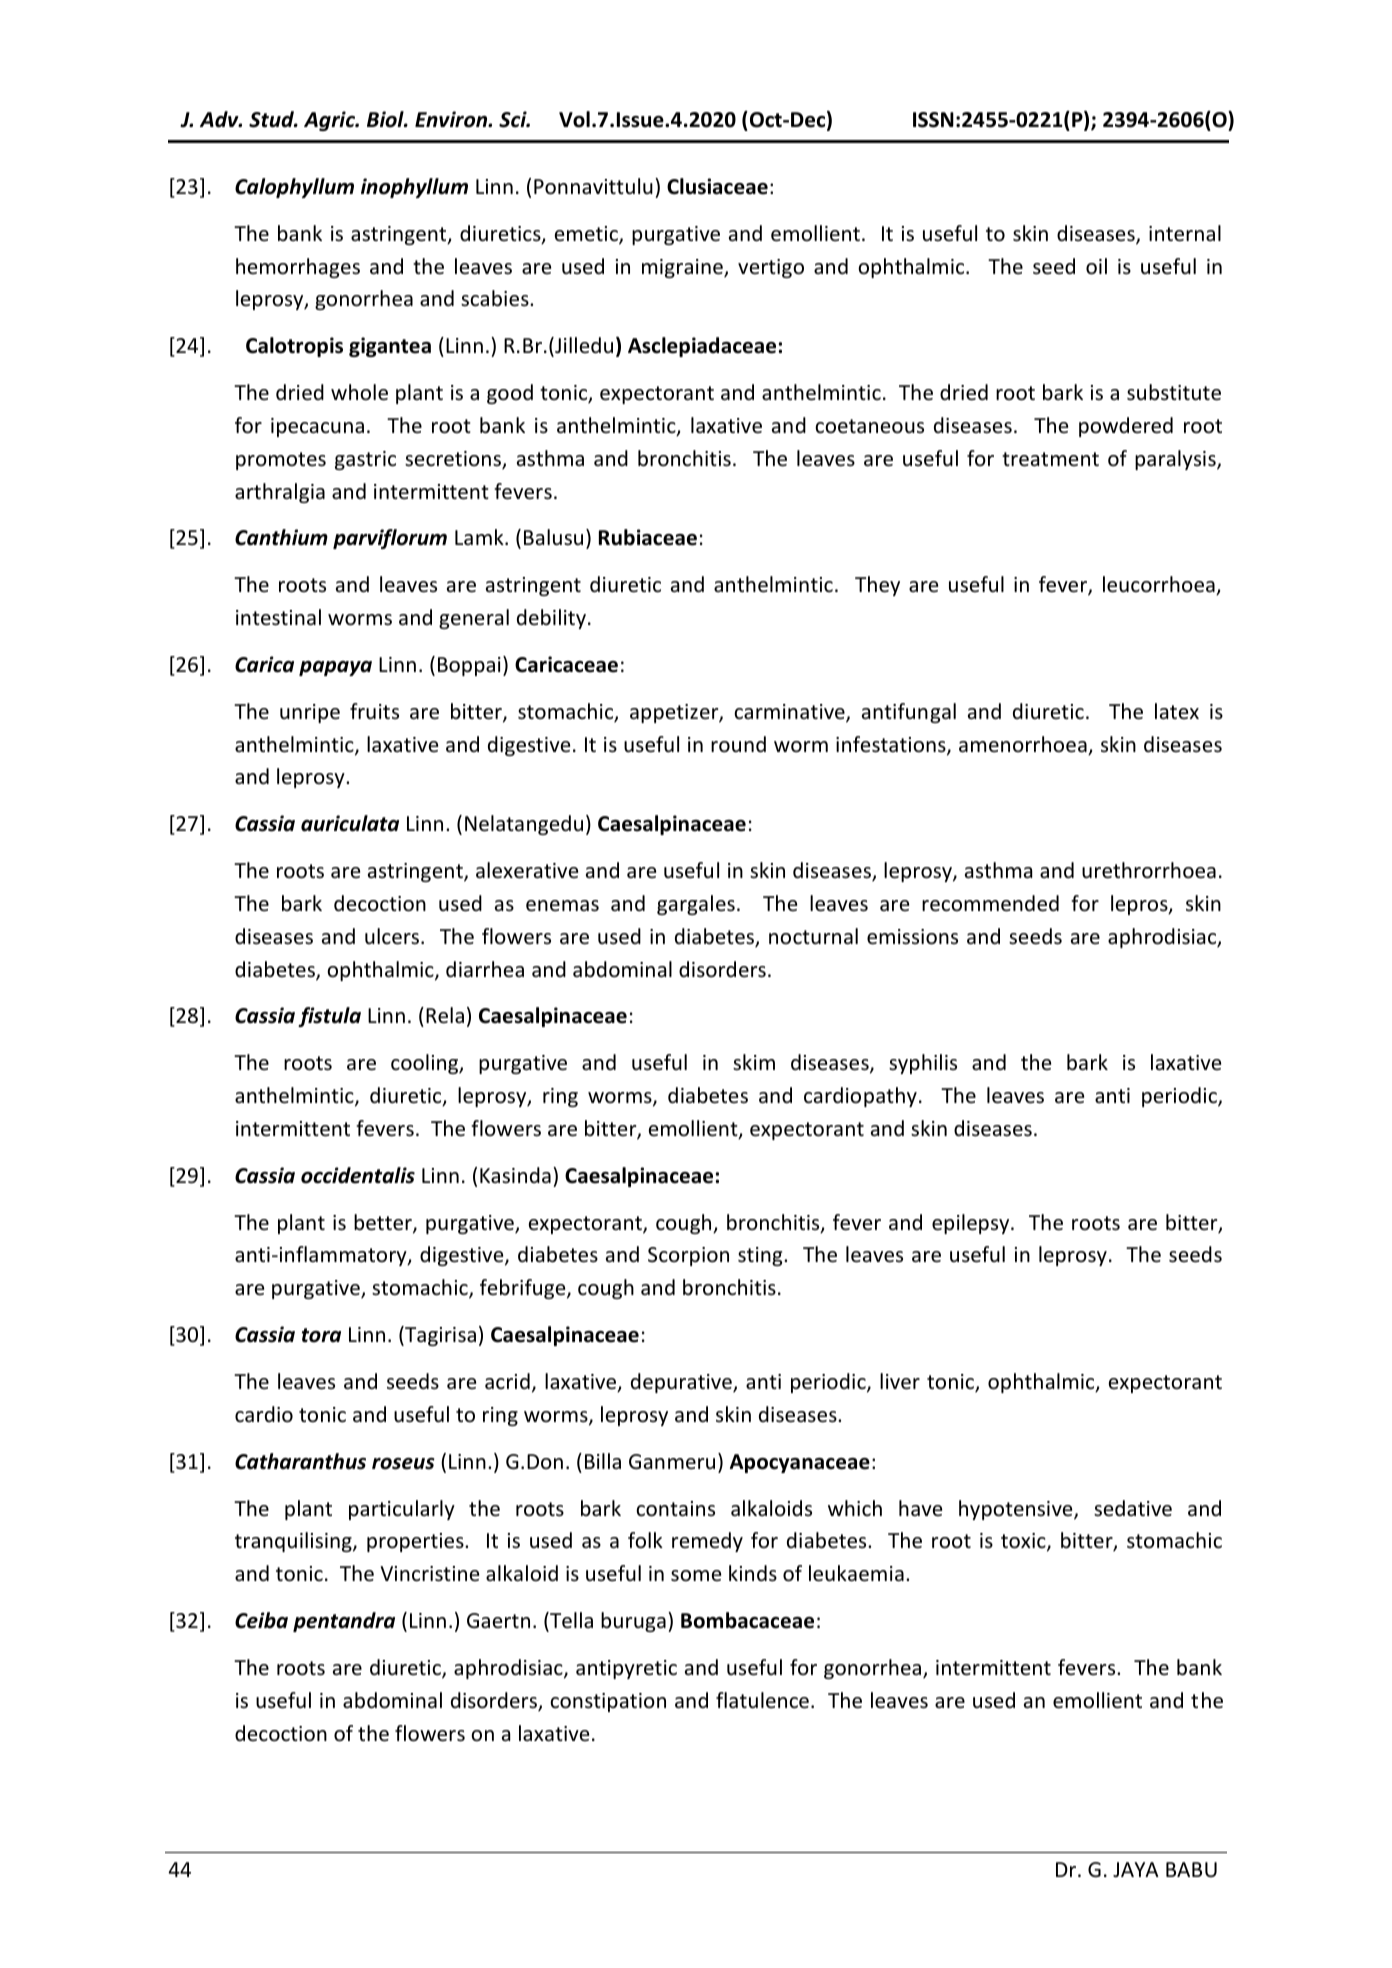 The height and width of the page is (1968, 1392). I want to click on recommended, so click(990, 903).
